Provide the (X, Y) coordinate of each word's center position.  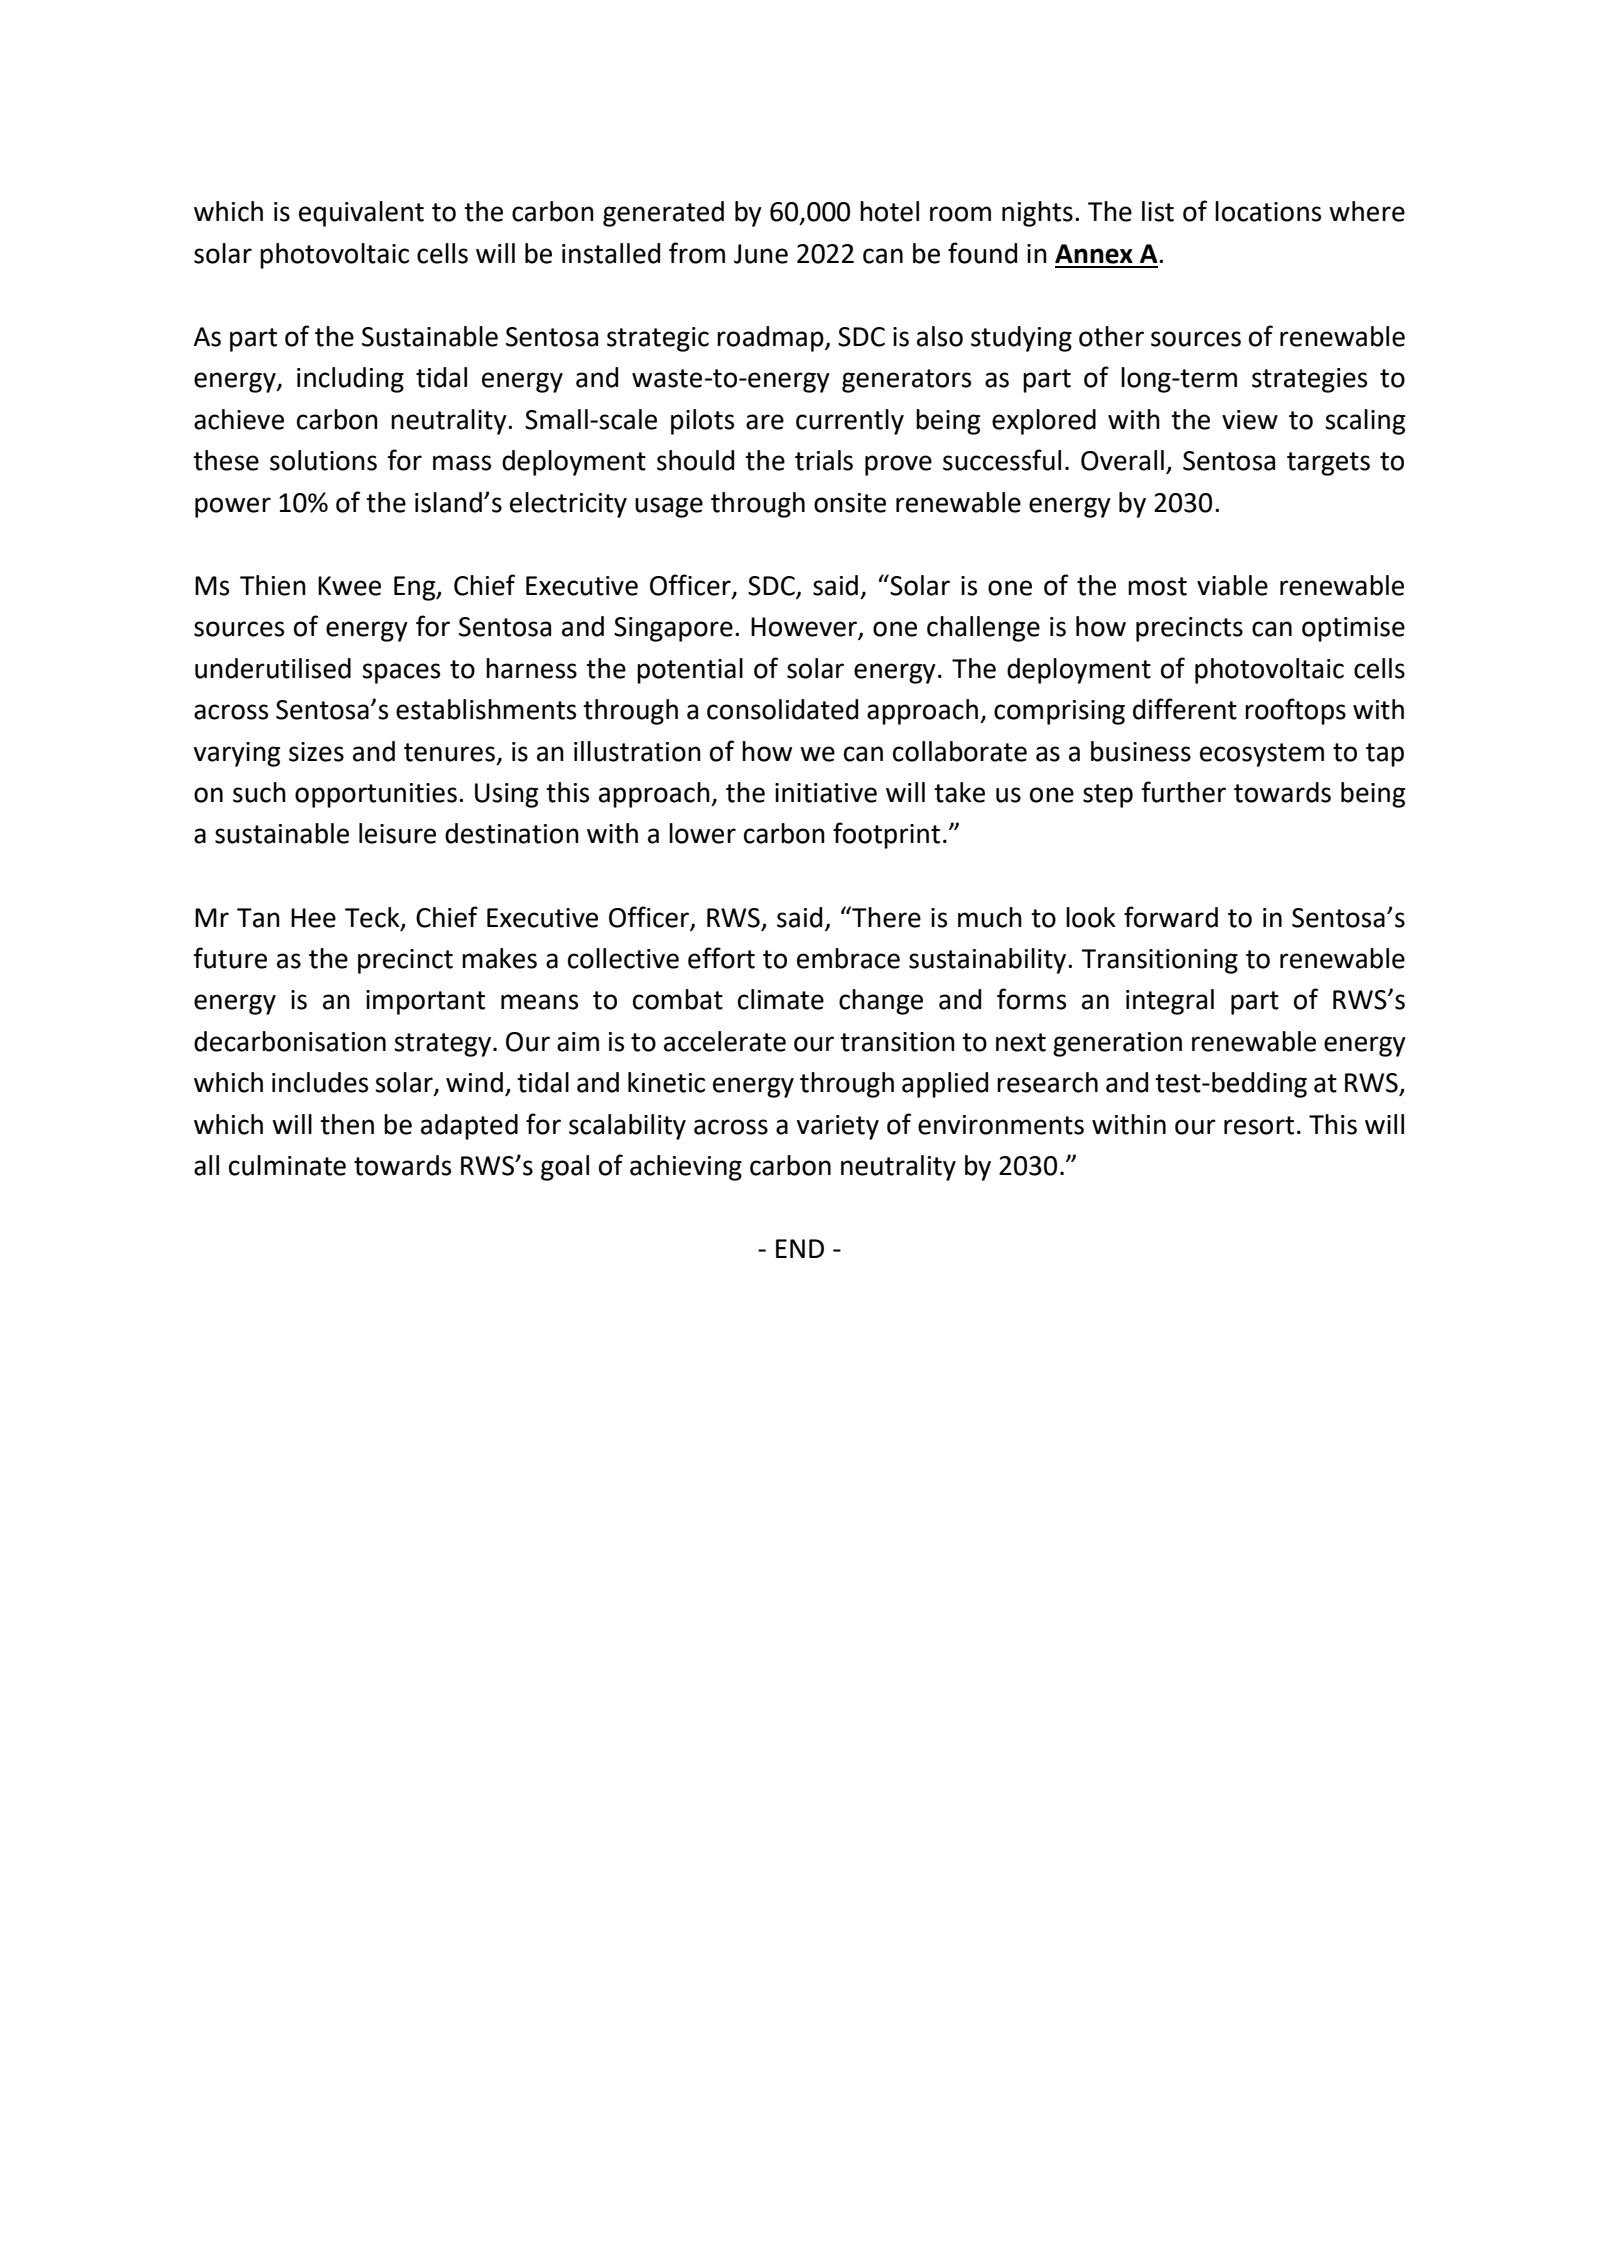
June (761, 254)
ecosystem (1262, 755)
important (425, 1002)
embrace (848, 958)
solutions (323, 460)
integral (1170, 1002)
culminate (287, 1165)
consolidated (782, 709)
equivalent (361, 214)
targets (1328, 464)
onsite (850, 503)
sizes (316, 752)
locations (1268, 211)
